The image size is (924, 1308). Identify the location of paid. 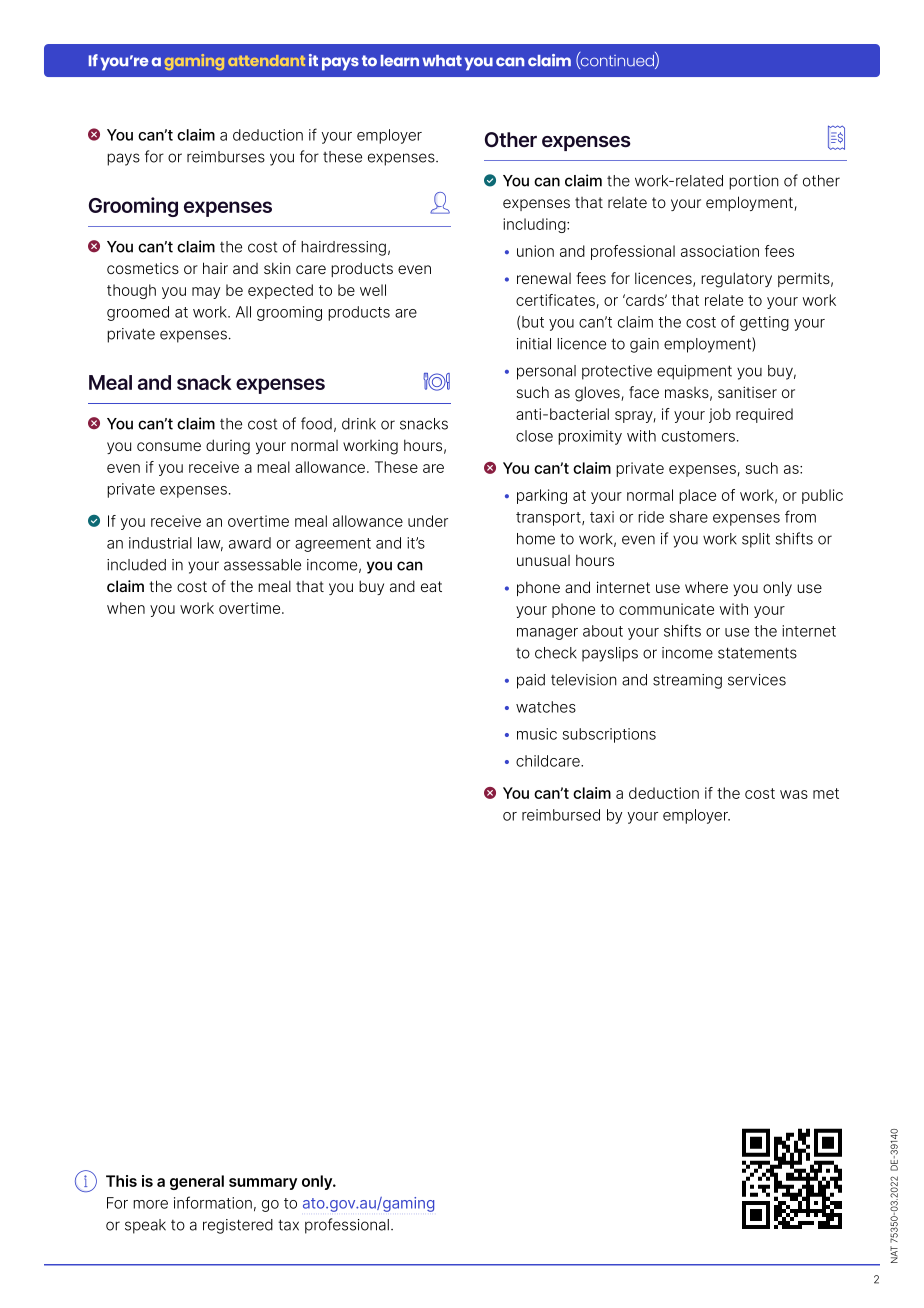
(531, 681).
